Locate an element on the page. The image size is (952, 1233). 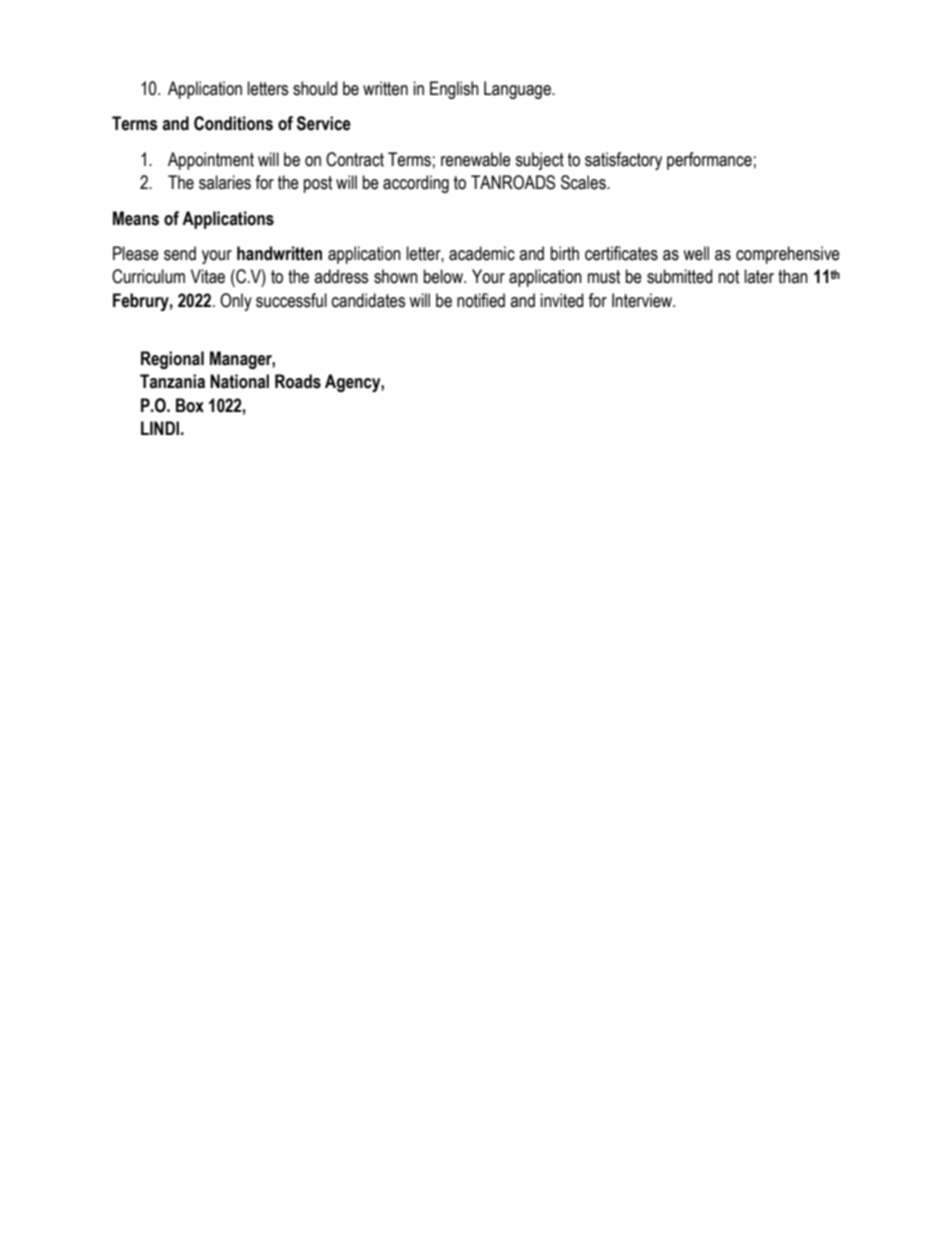
invited is located at coordinates (562, 300).
